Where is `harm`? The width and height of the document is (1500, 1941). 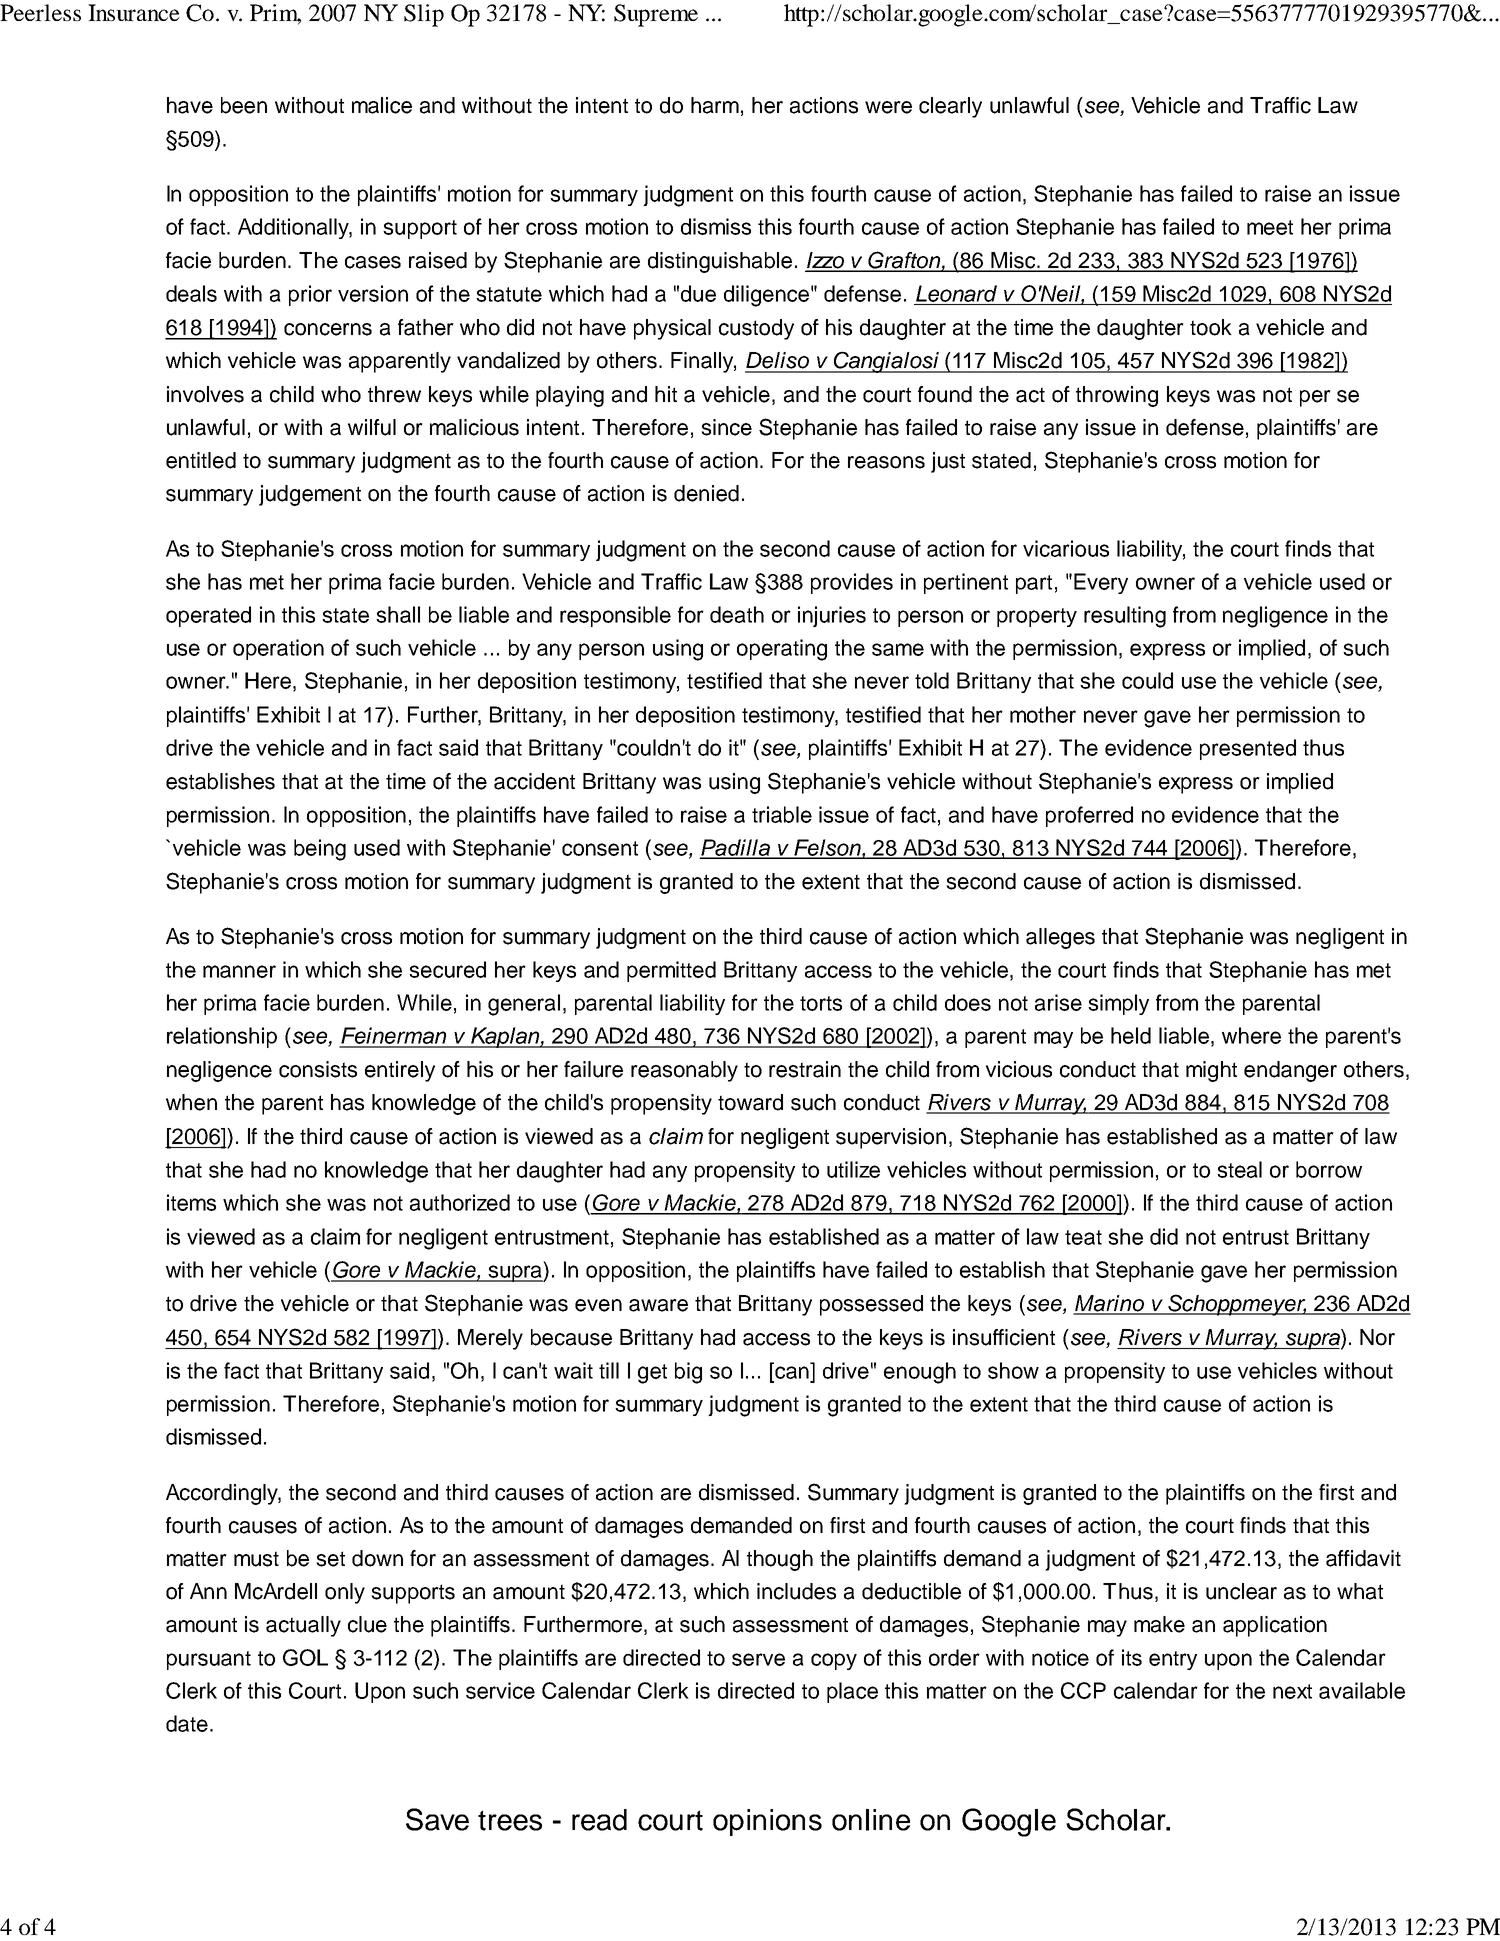 harm is located at coordinates (715, 105).
